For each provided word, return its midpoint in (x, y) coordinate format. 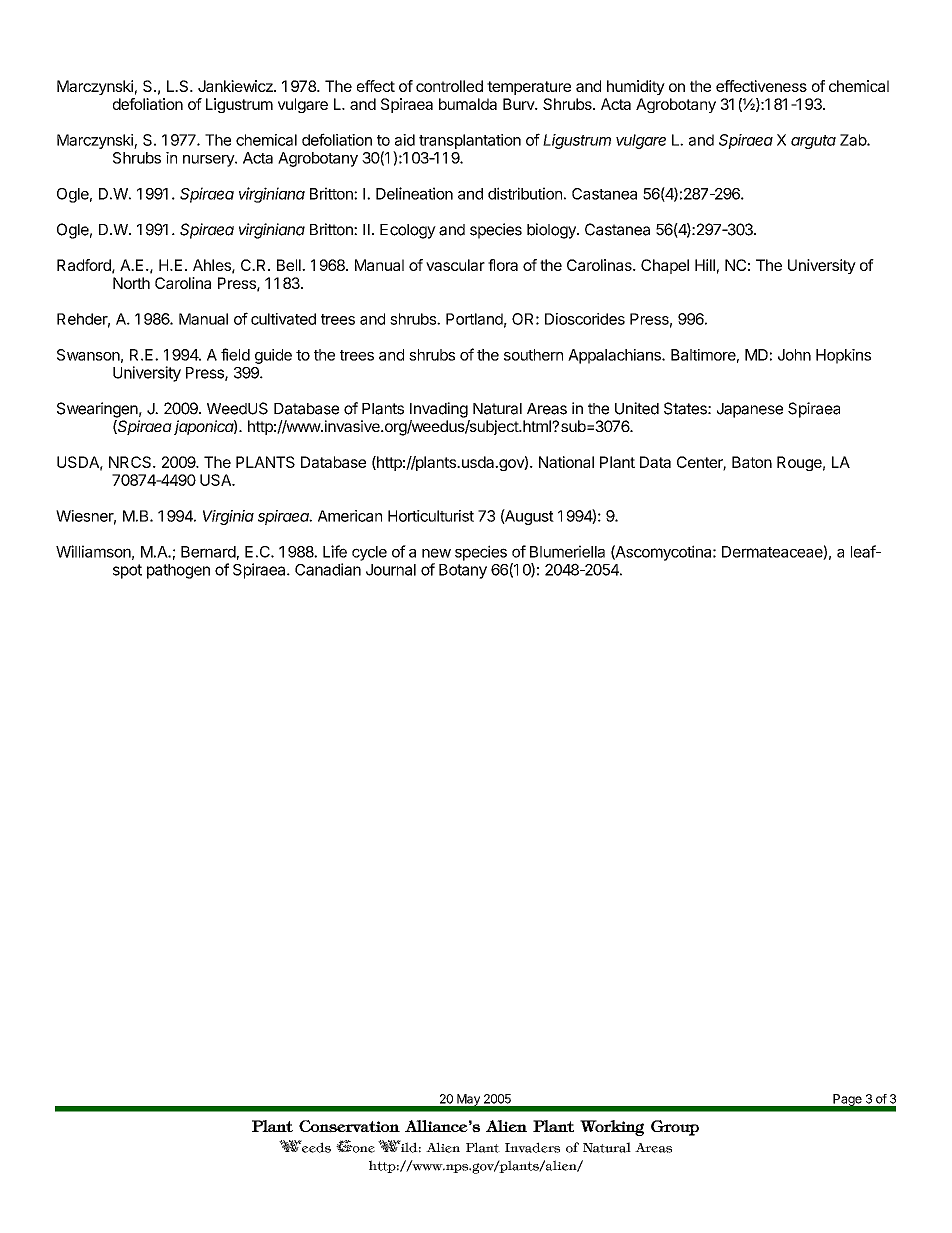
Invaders (532, 1147)
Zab (854, 140)
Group (675, 1128)
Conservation (349, 1126)
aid (405, 140)
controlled (449, 86)
